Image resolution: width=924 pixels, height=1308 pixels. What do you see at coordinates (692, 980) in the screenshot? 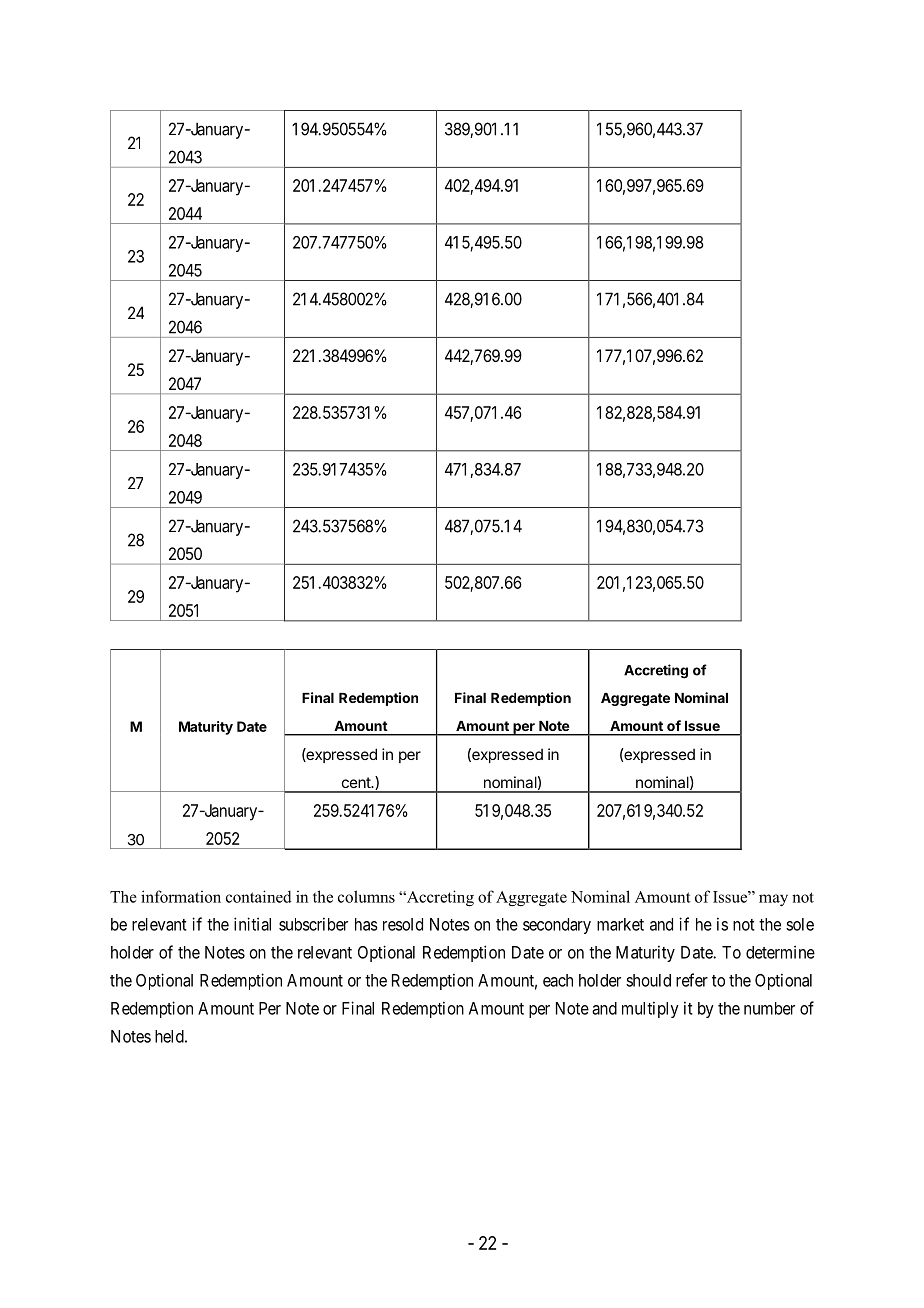
I see `refer` at bounding box center [692, 980].
